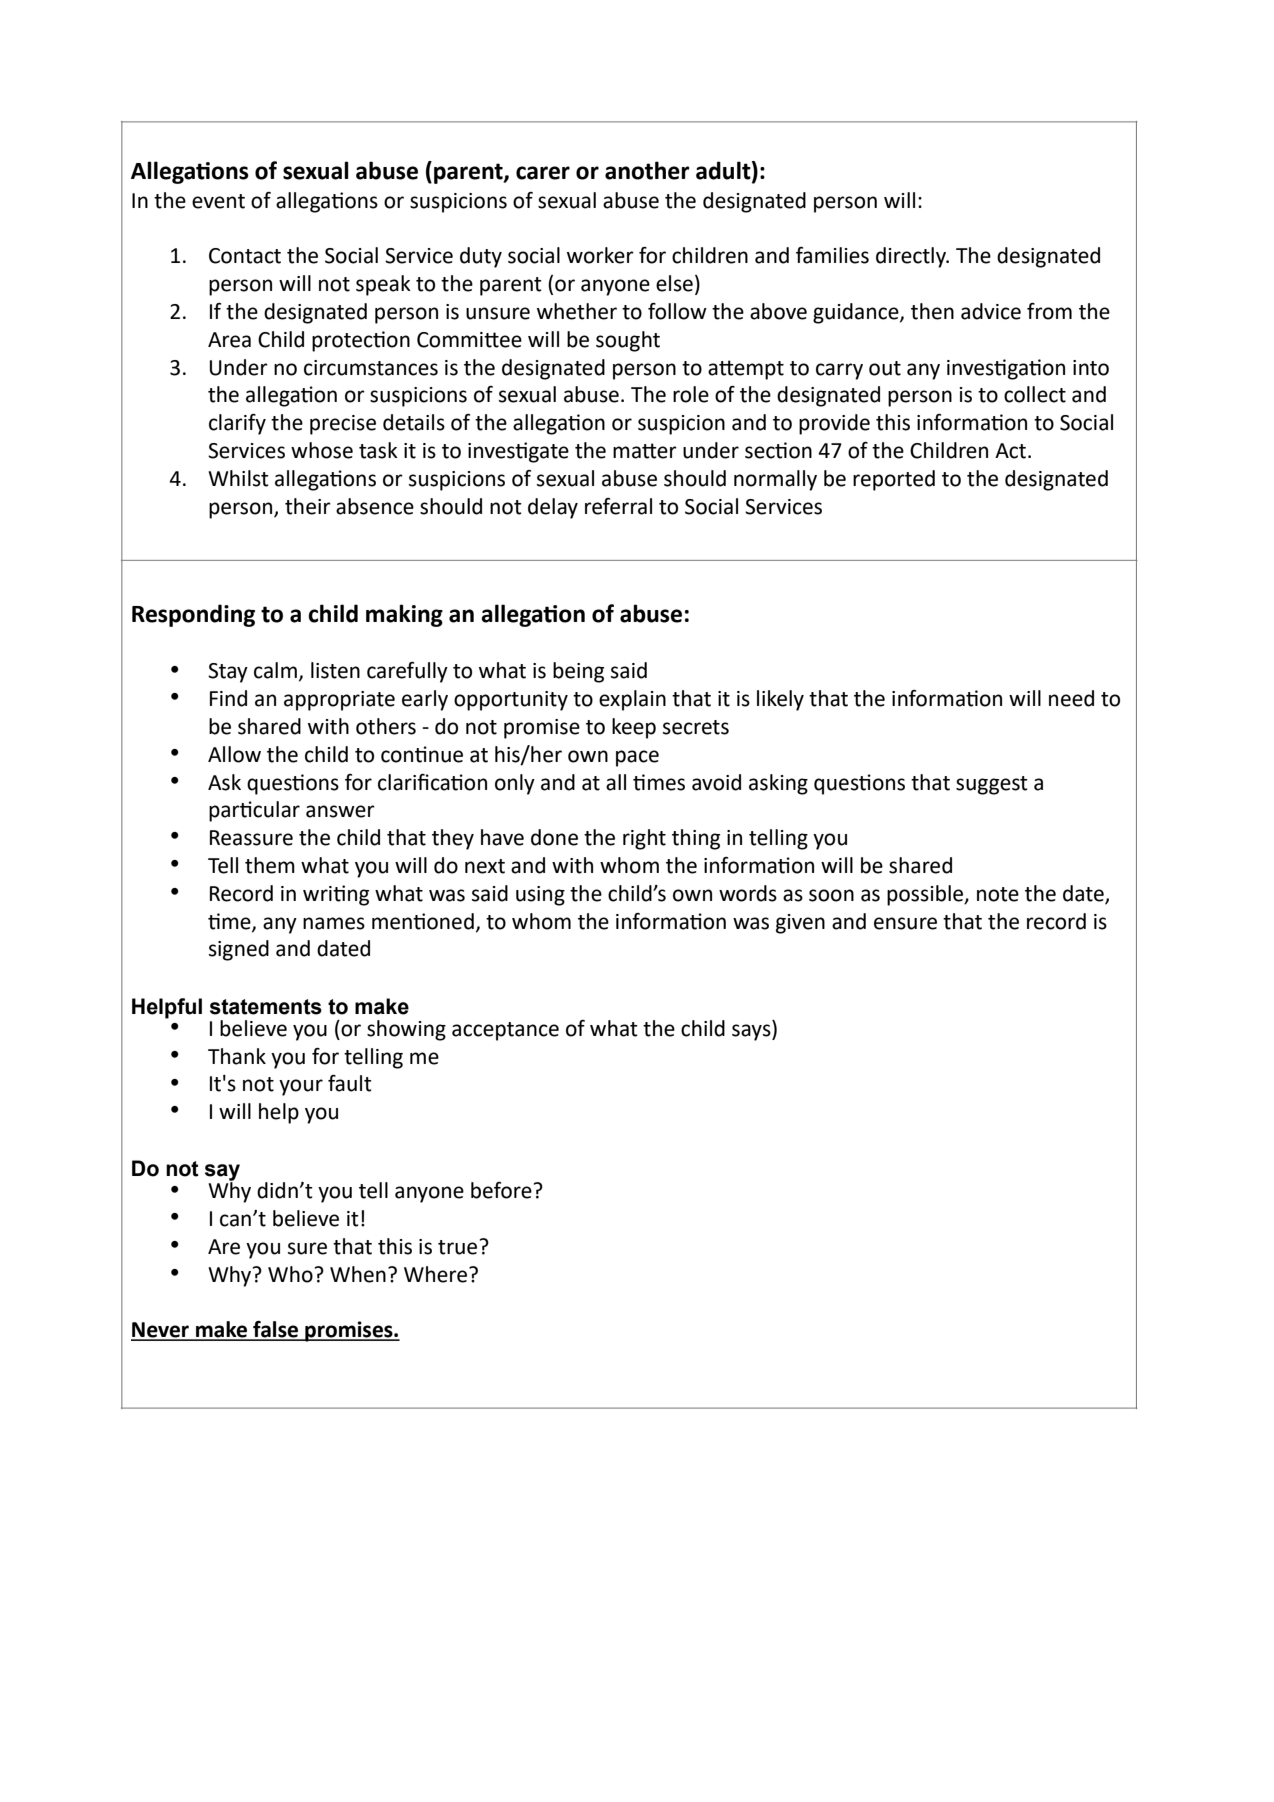 The width and height of the image is (1274, 1802). What do you see at coordinates (276, 1330) in the image?
I see `false` at bounding box center [276, 1330].
